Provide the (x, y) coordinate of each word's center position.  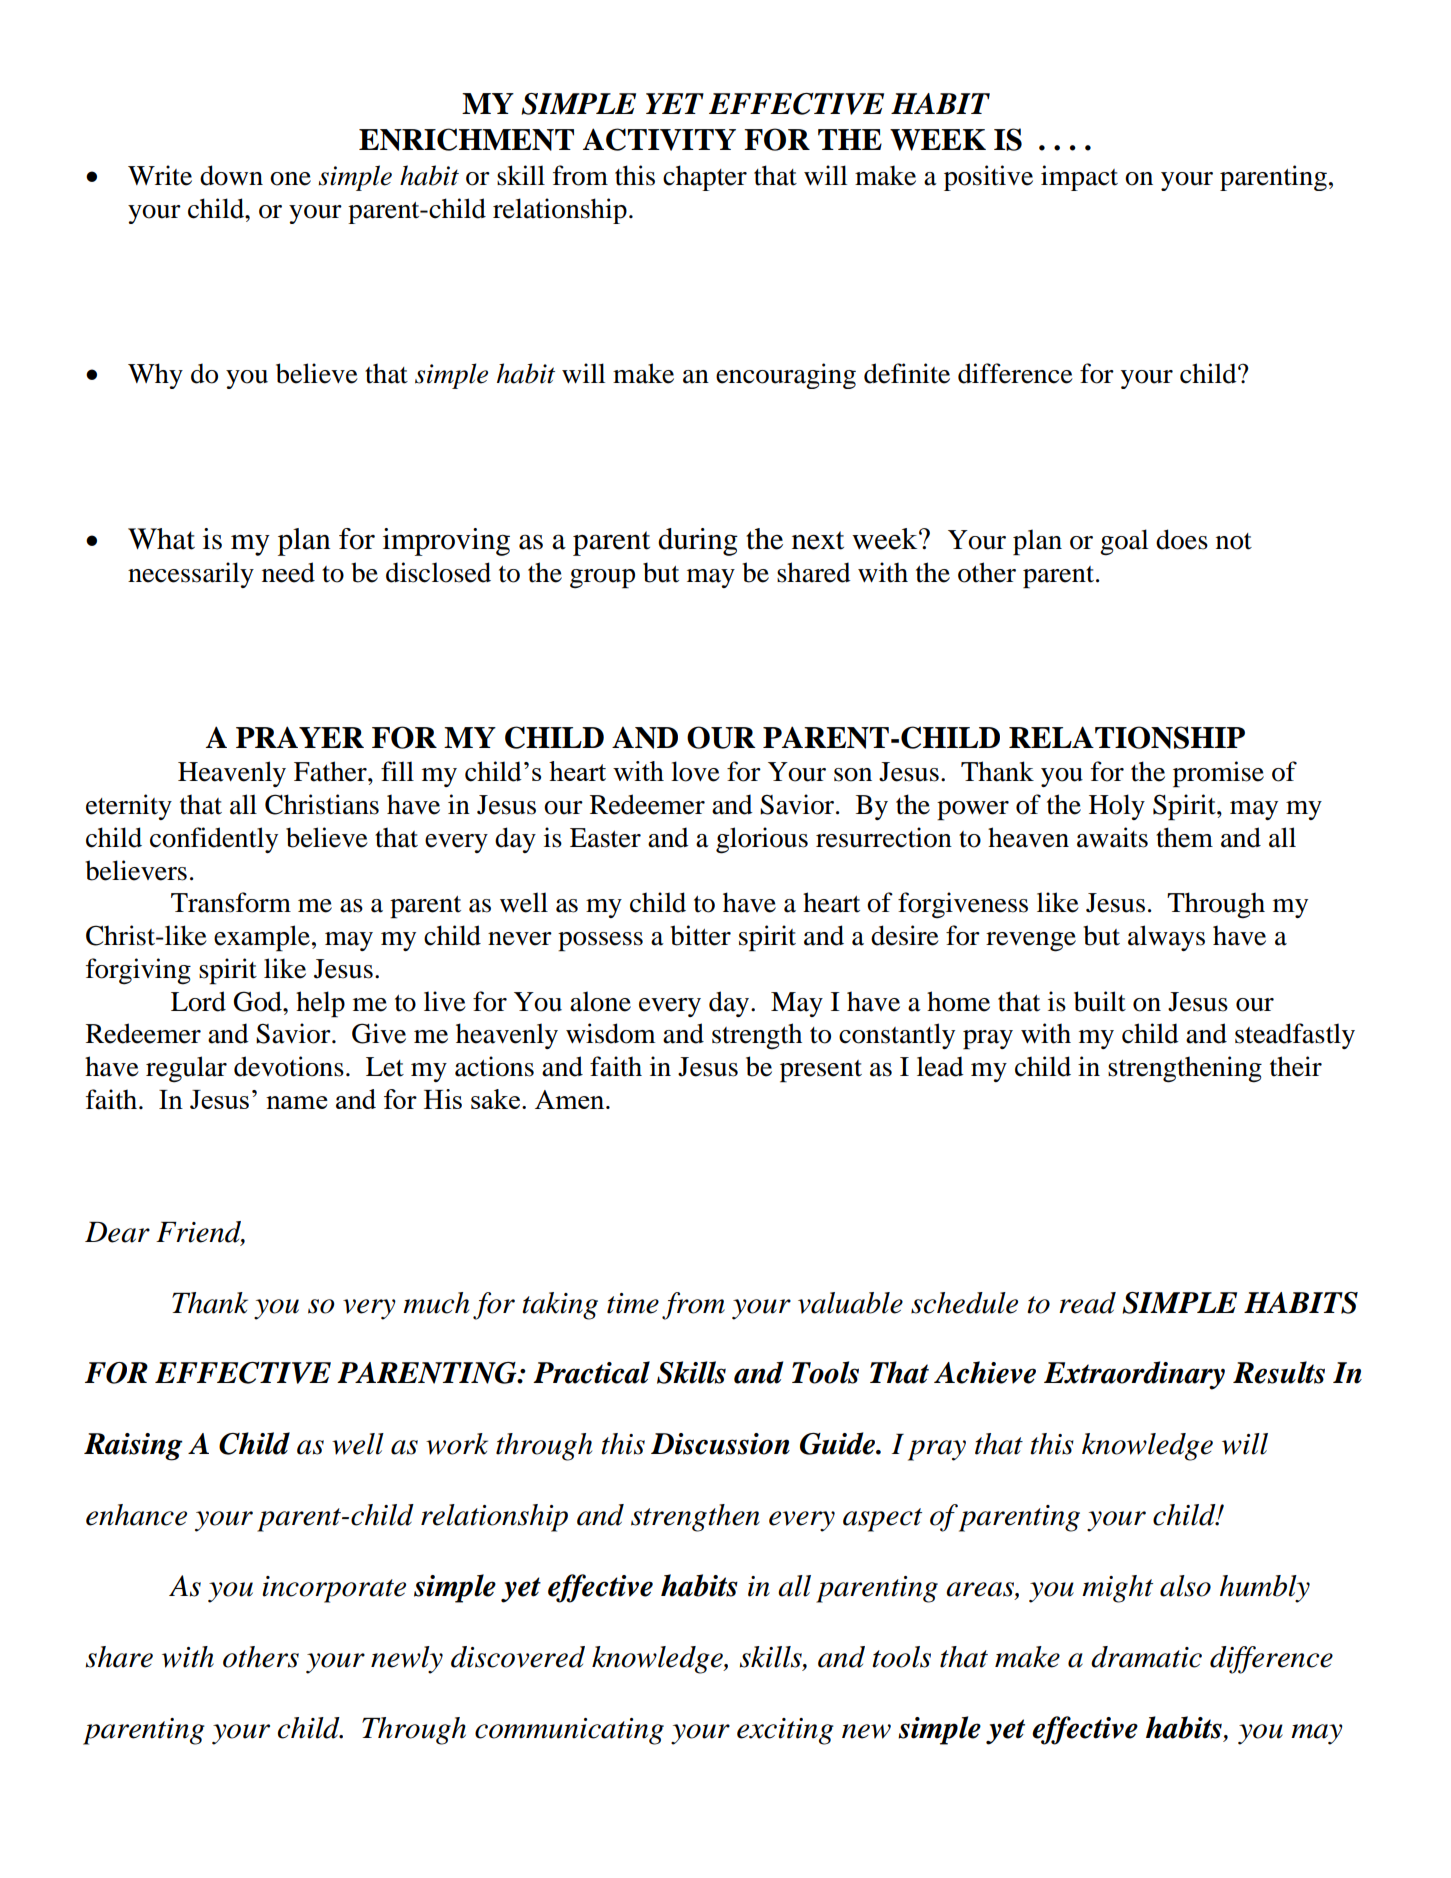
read (1087, 1303)
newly (407, 1660)
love (695, 771)
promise (1218, 774)
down (231, 175)
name (297, 1102)
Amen (571, 1099)
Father (331, 771)
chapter (705, 178)
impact (1079, 178)
